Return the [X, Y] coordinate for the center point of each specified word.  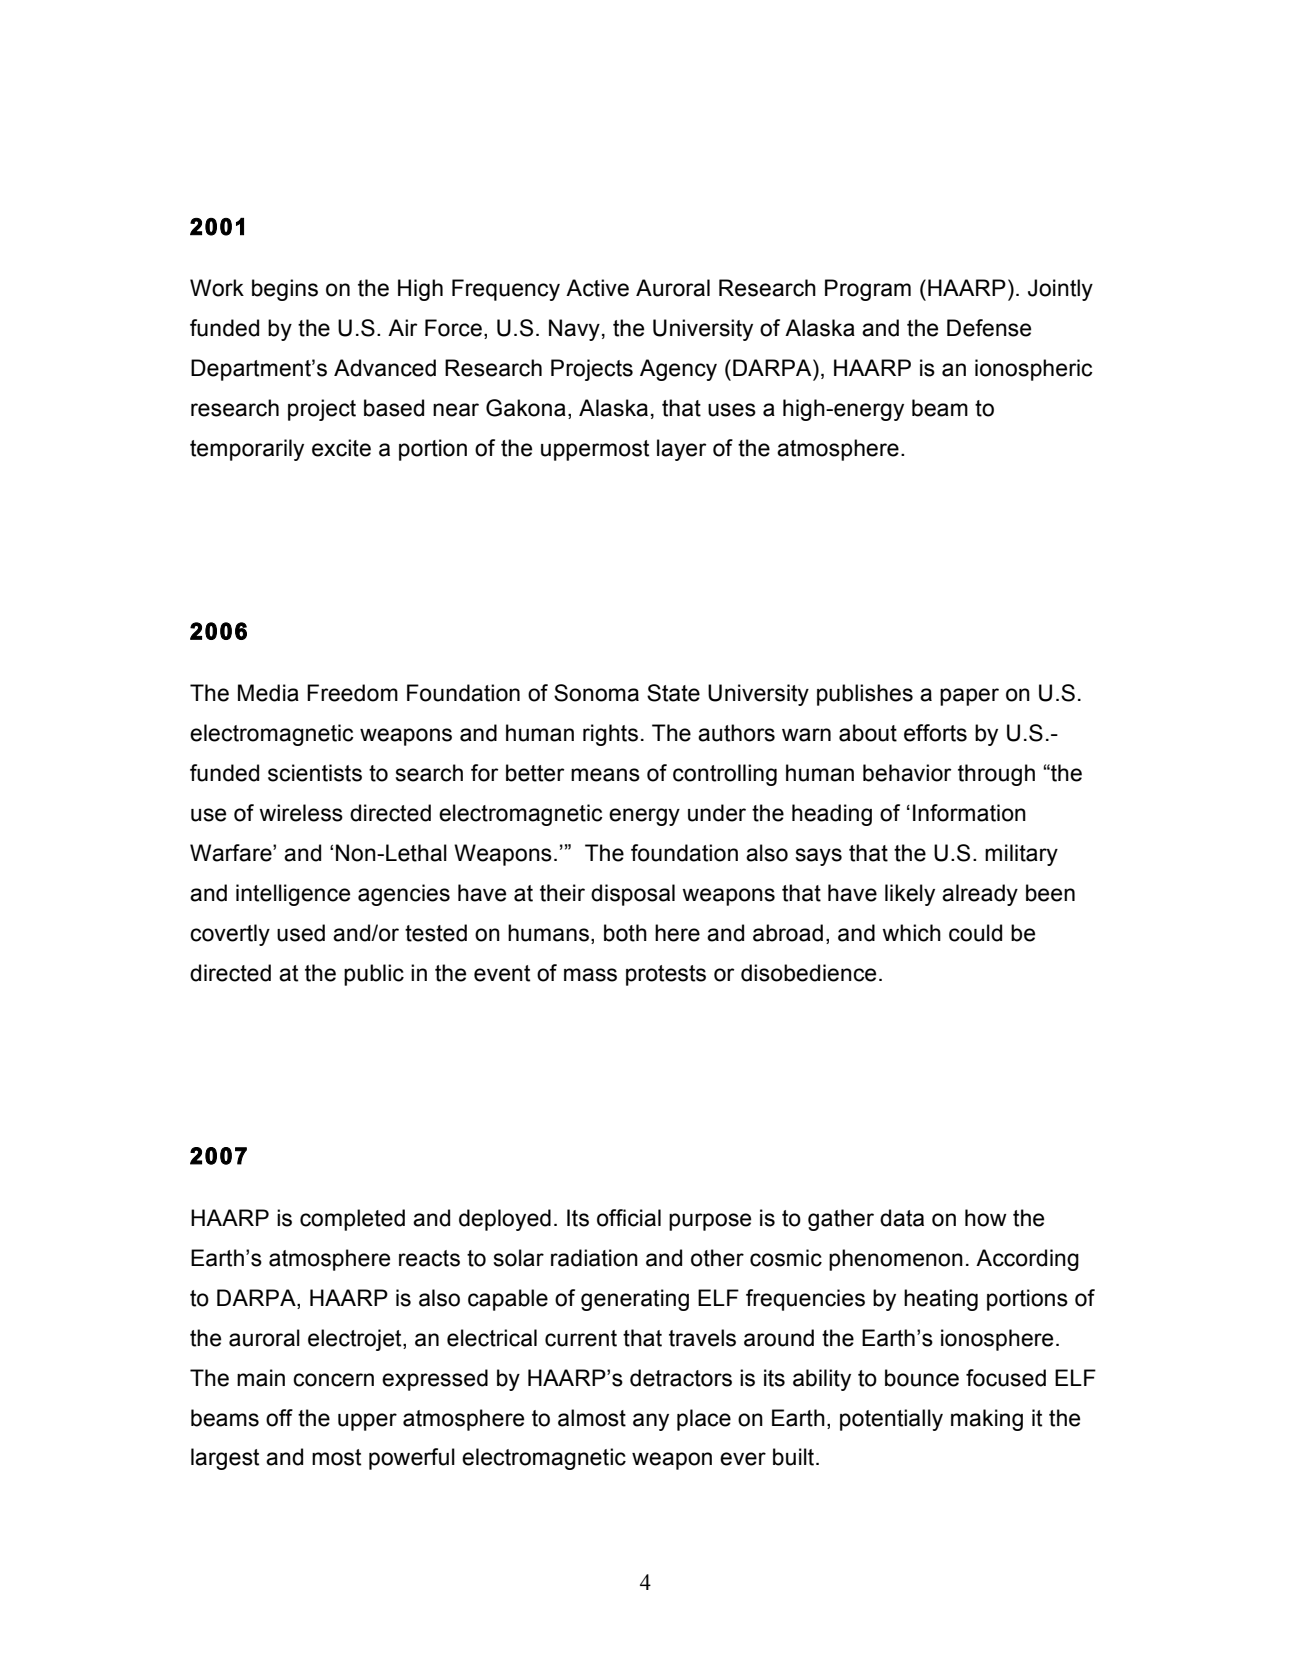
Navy [574, 330]
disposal [633, 895]
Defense [989, 328]
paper [969, 697]
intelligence [293, 895]
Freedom [352, 693]
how [986, 1218]
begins [285, 290]
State [673, 693]
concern [333, 1380]
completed [352, 1220]
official [629, 1218]
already [980, 895]
